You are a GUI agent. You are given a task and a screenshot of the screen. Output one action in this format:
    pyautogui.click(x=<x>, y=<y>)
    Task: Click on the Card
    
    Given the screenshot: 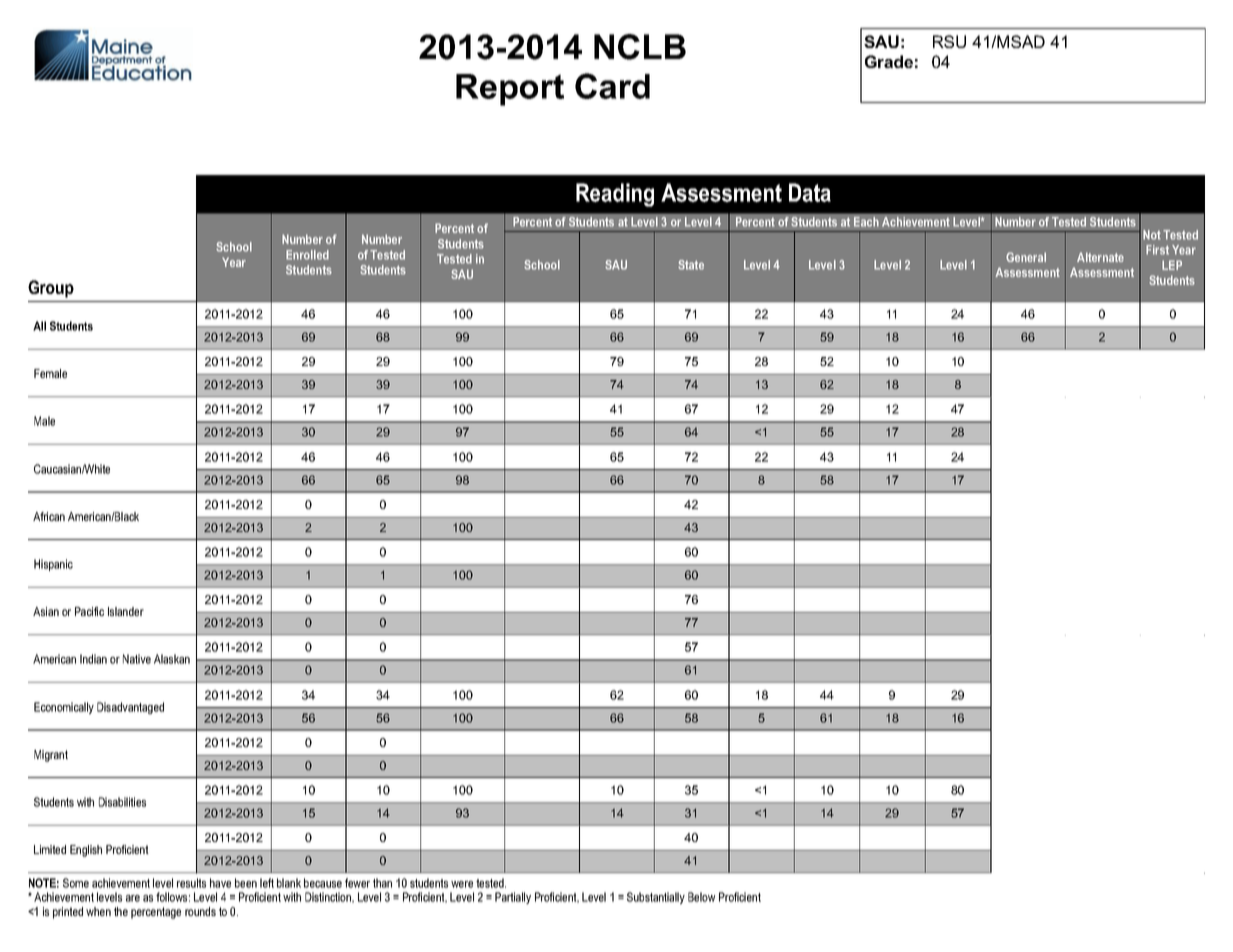 What is the action you would take?
    pyautogui.click(x=612, y=86)
